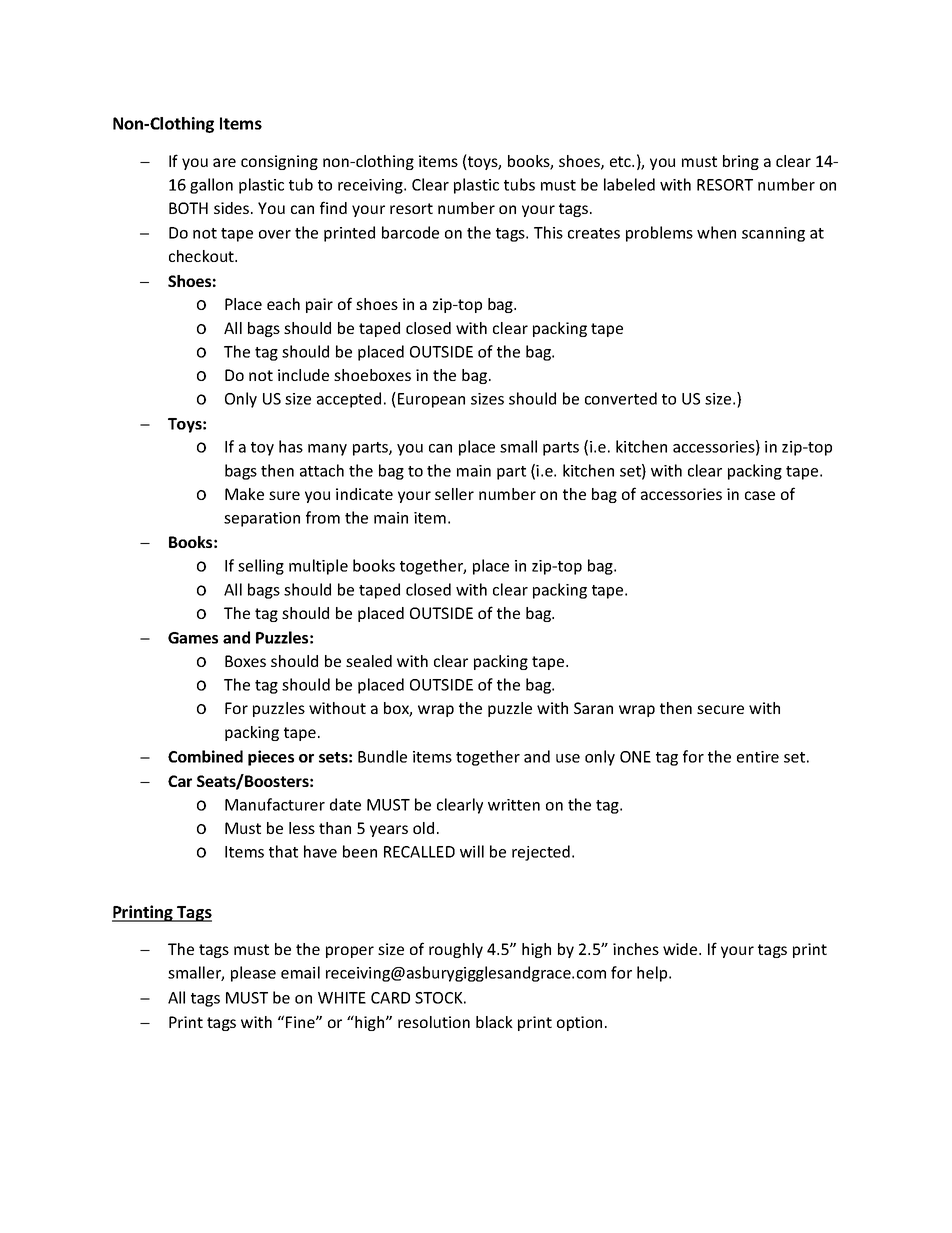 This page has height=1233, width=952. I want to click on sides, so click(233, 208).
